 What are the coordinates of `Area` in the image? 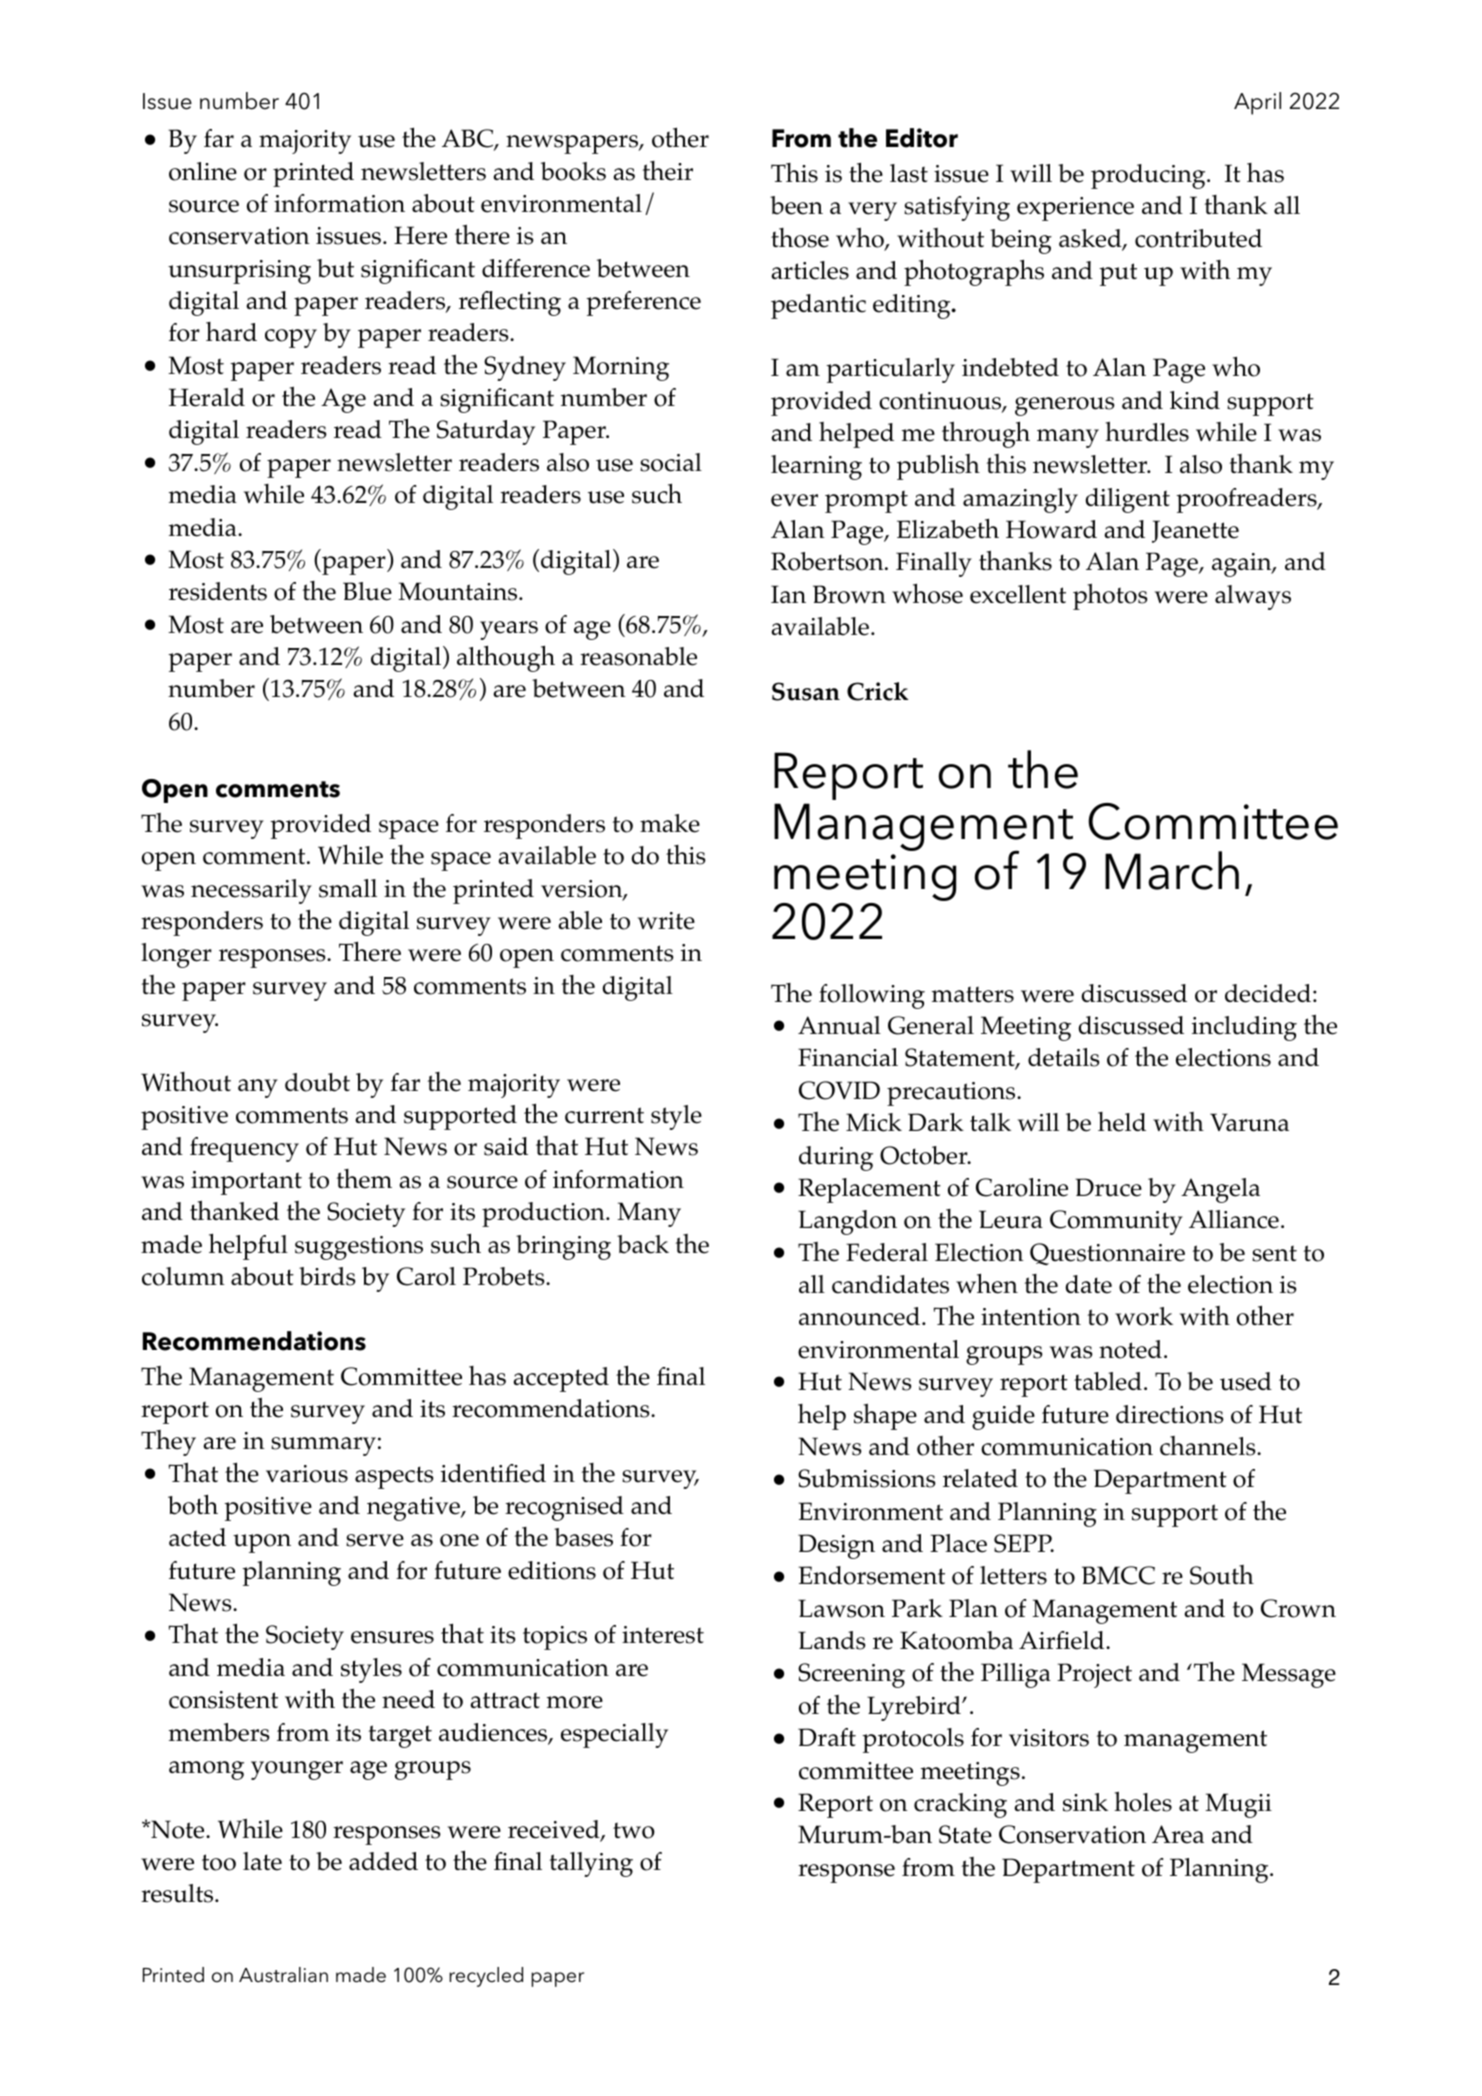 It's located at (1178, 1834).
